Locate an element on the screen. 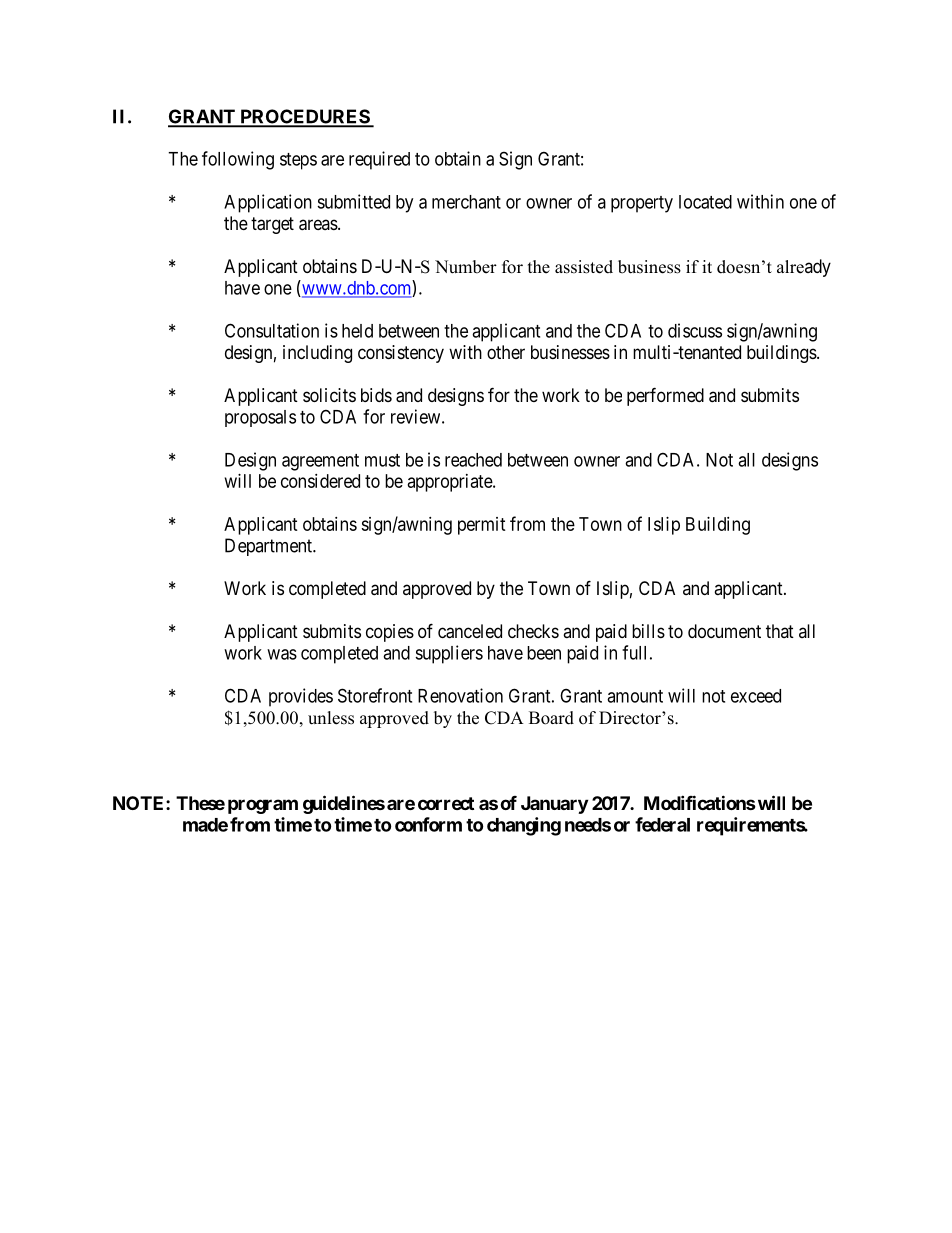 This screenshot has height=1233, width=952. located is located at coordinates (705, 202).
